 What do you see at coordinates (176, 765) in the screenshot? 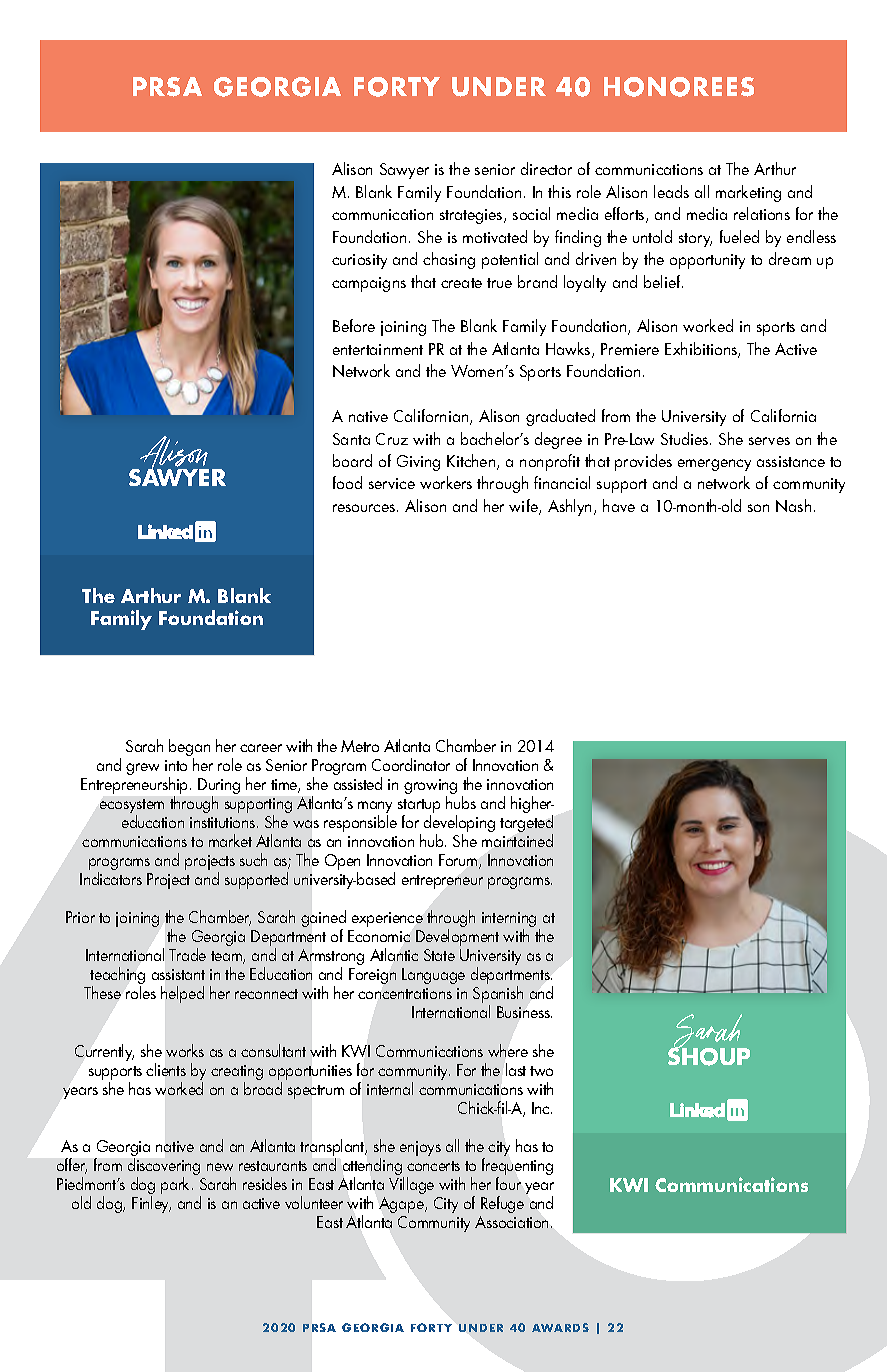
I see `into` at bounding box center [176, 765].
